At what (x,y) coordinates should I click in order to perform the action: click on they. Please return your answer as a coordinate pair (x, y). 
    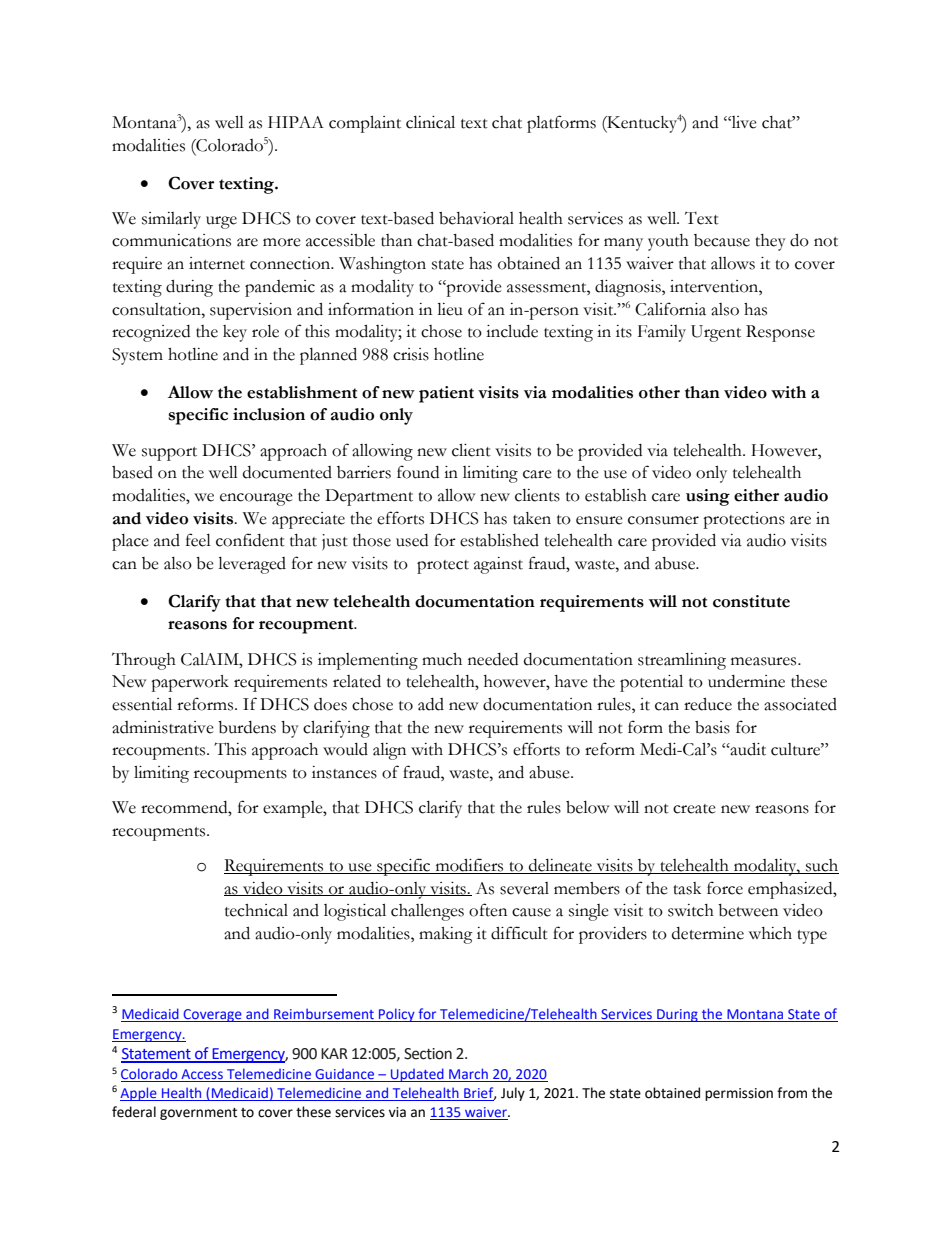
    Looking at the image, I should click on (770, 242).
